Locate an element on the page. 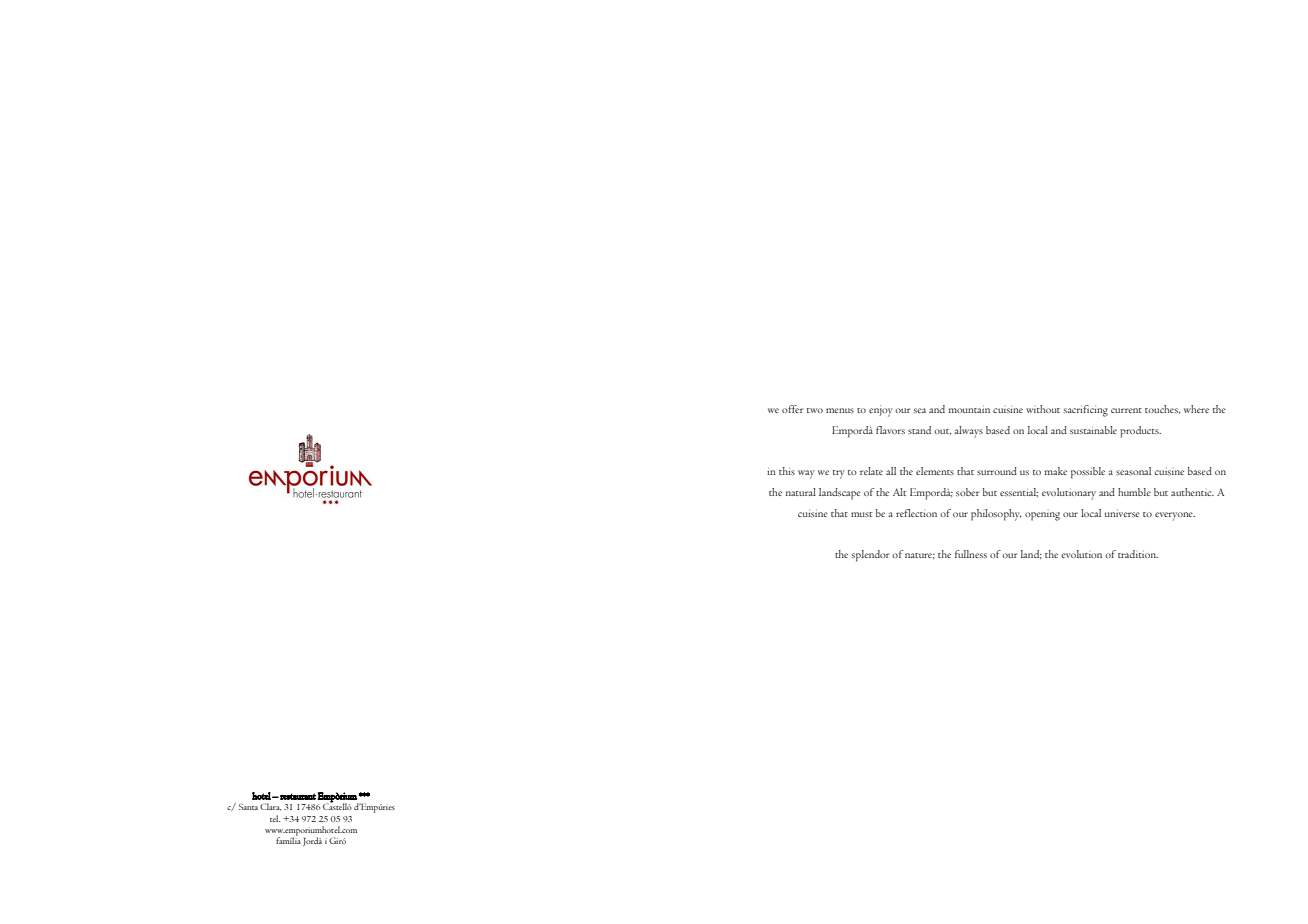  splendor is located at coordinates (870, 556).
